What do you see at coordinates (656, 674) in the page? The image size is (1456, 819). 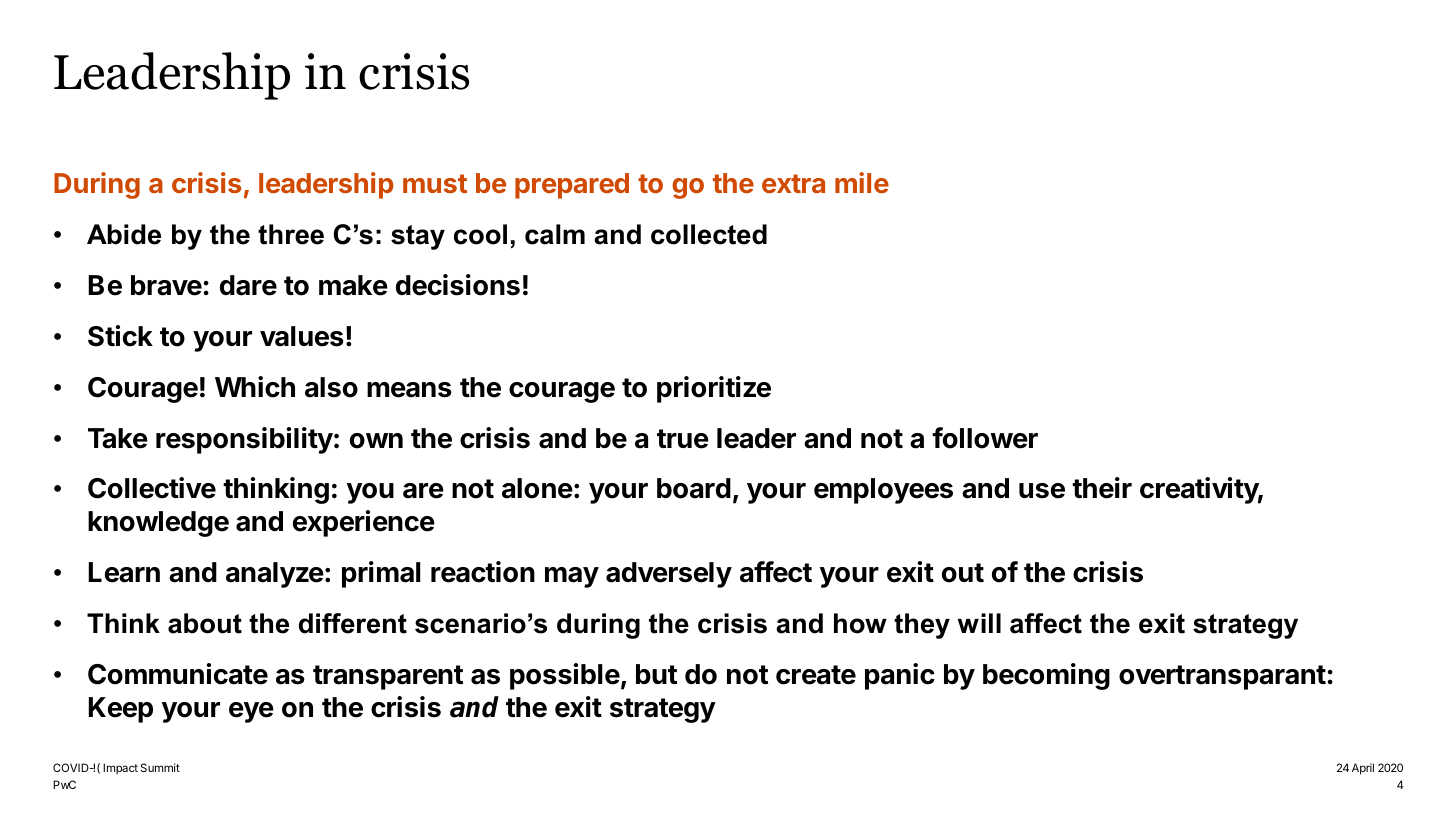 I see `but` at bounding box center [656, 674].
